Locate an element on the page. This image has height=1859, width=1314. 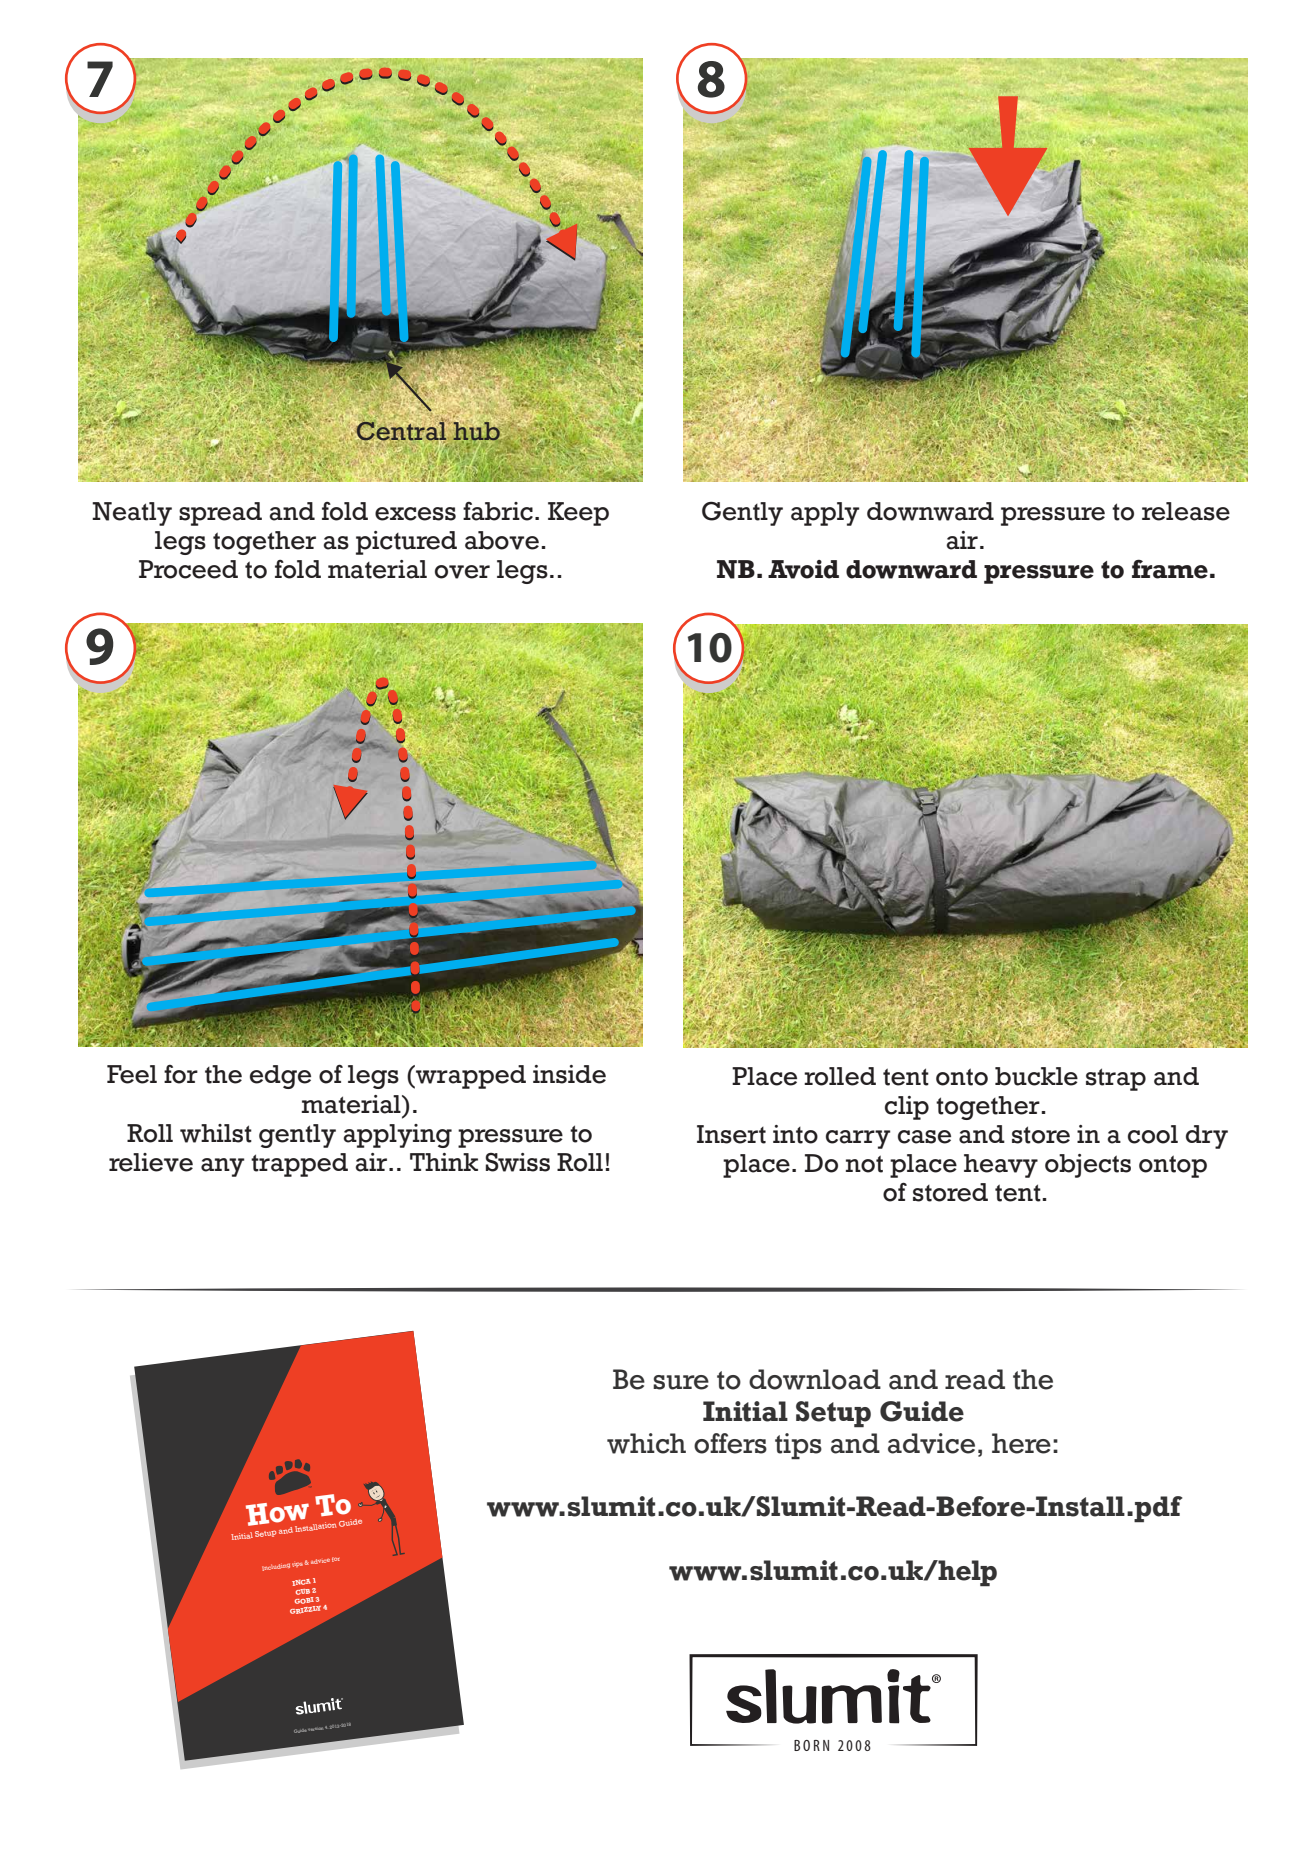
Avoid is located at coordinates (803, 569).
